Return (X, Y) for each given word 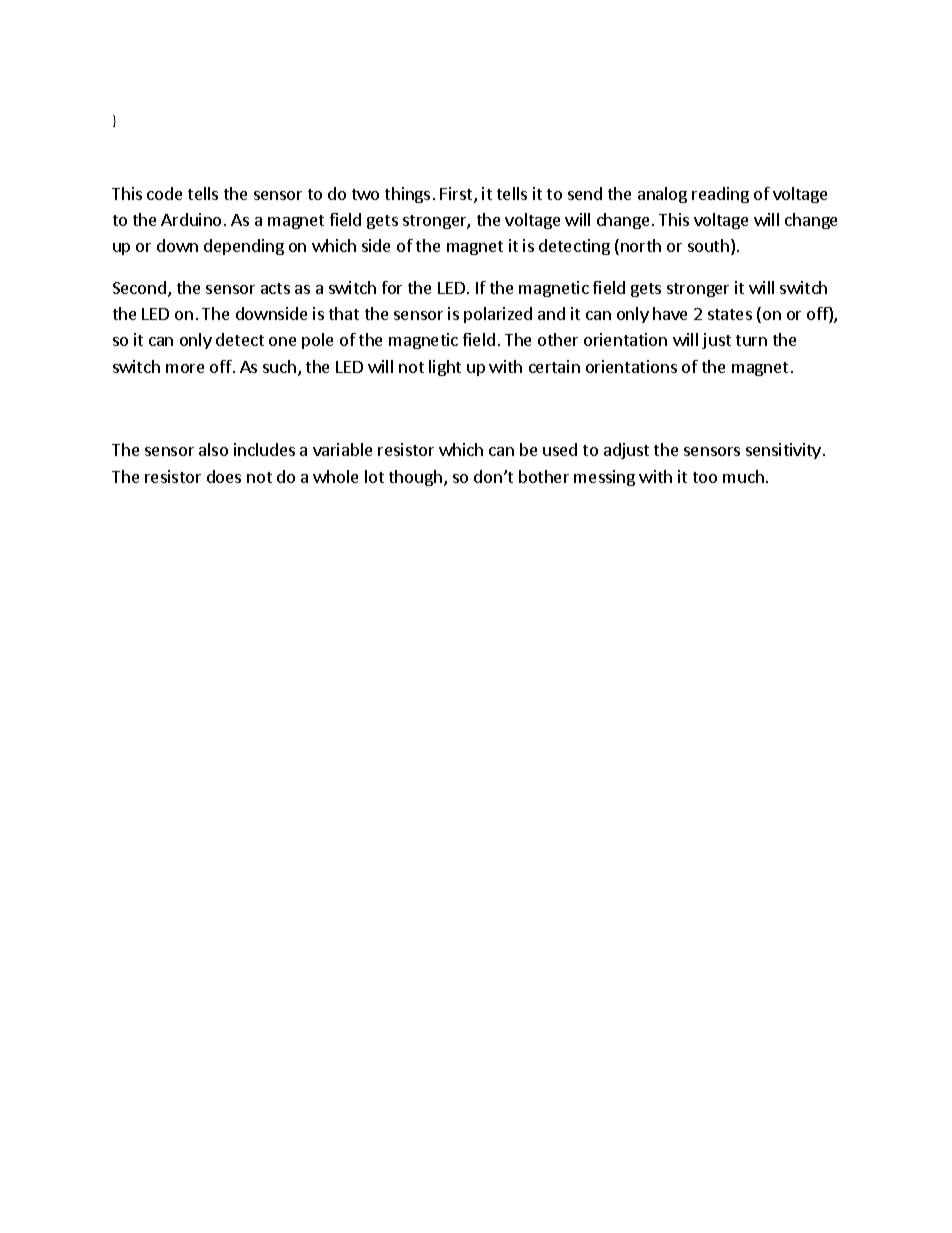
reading (720, 195)
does (224, 476)
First (457, 195)
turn (751, 340)
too (705, 477)
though (415, 478)
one (282, 341)
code (164, 193)
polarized (498, 315)
